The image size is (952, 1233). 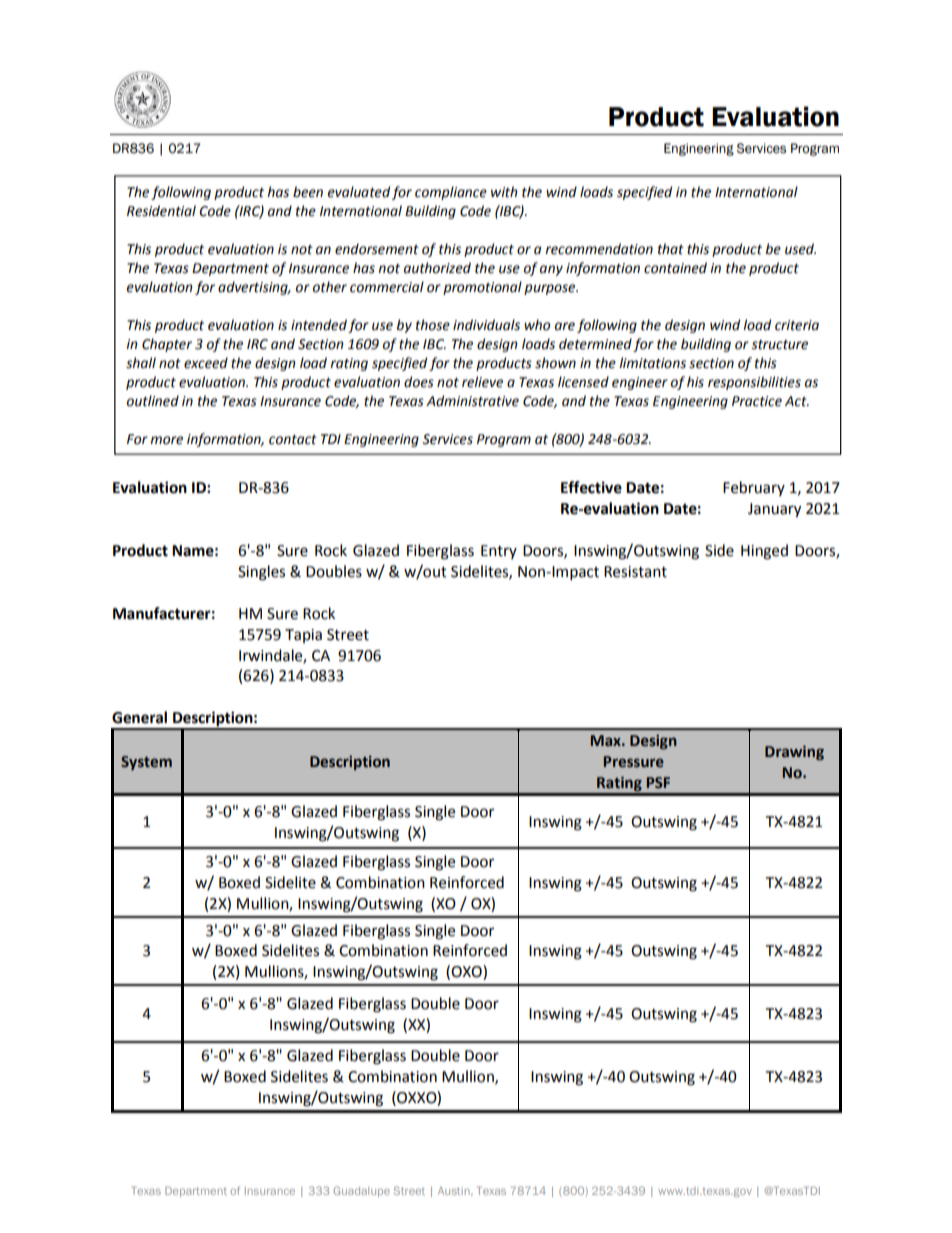 I want to click on Austin, so click(x=455, y=1191).
